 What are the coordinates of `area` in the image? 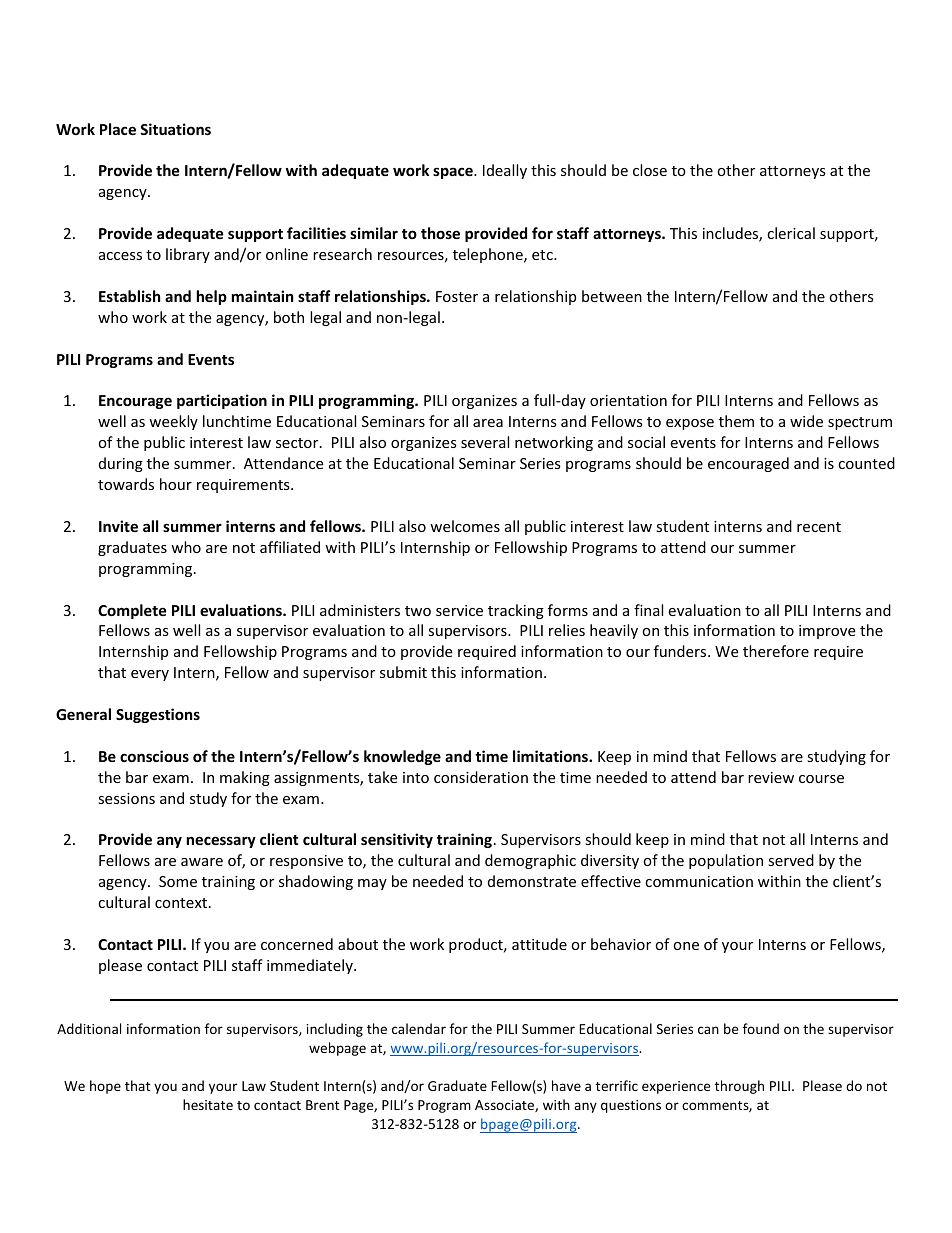 It's located at (488, 423).
